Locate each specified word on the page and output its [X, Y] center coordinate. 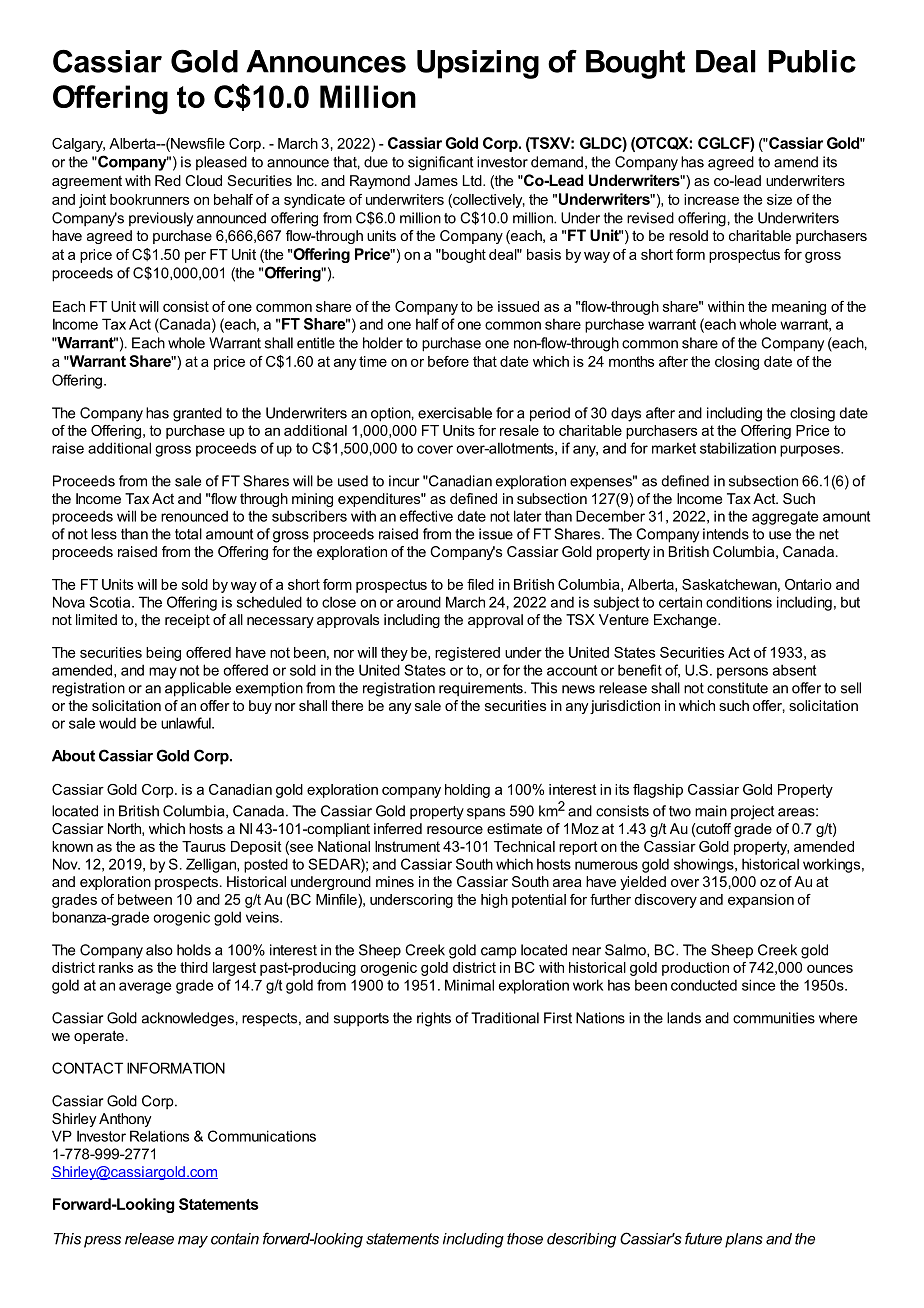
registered [467, 654]
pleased [221, 163]
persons [742, 673]
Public [812, 61]
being [163, 654]
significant [440, 163]
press [102, 1242]
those [525, 1239]
